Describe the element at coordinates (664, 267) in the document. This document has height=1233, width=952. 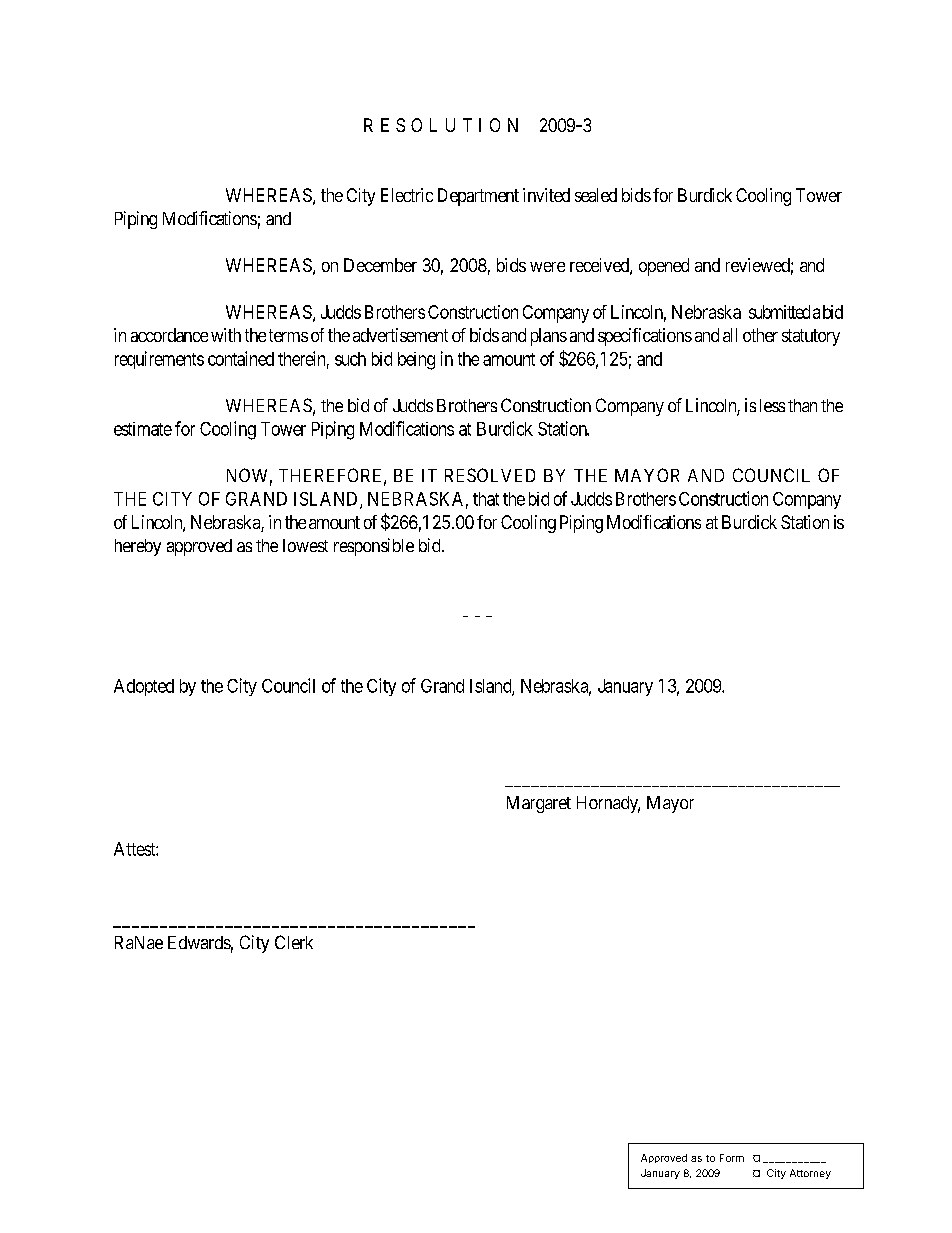
I see `opened` at that location.
